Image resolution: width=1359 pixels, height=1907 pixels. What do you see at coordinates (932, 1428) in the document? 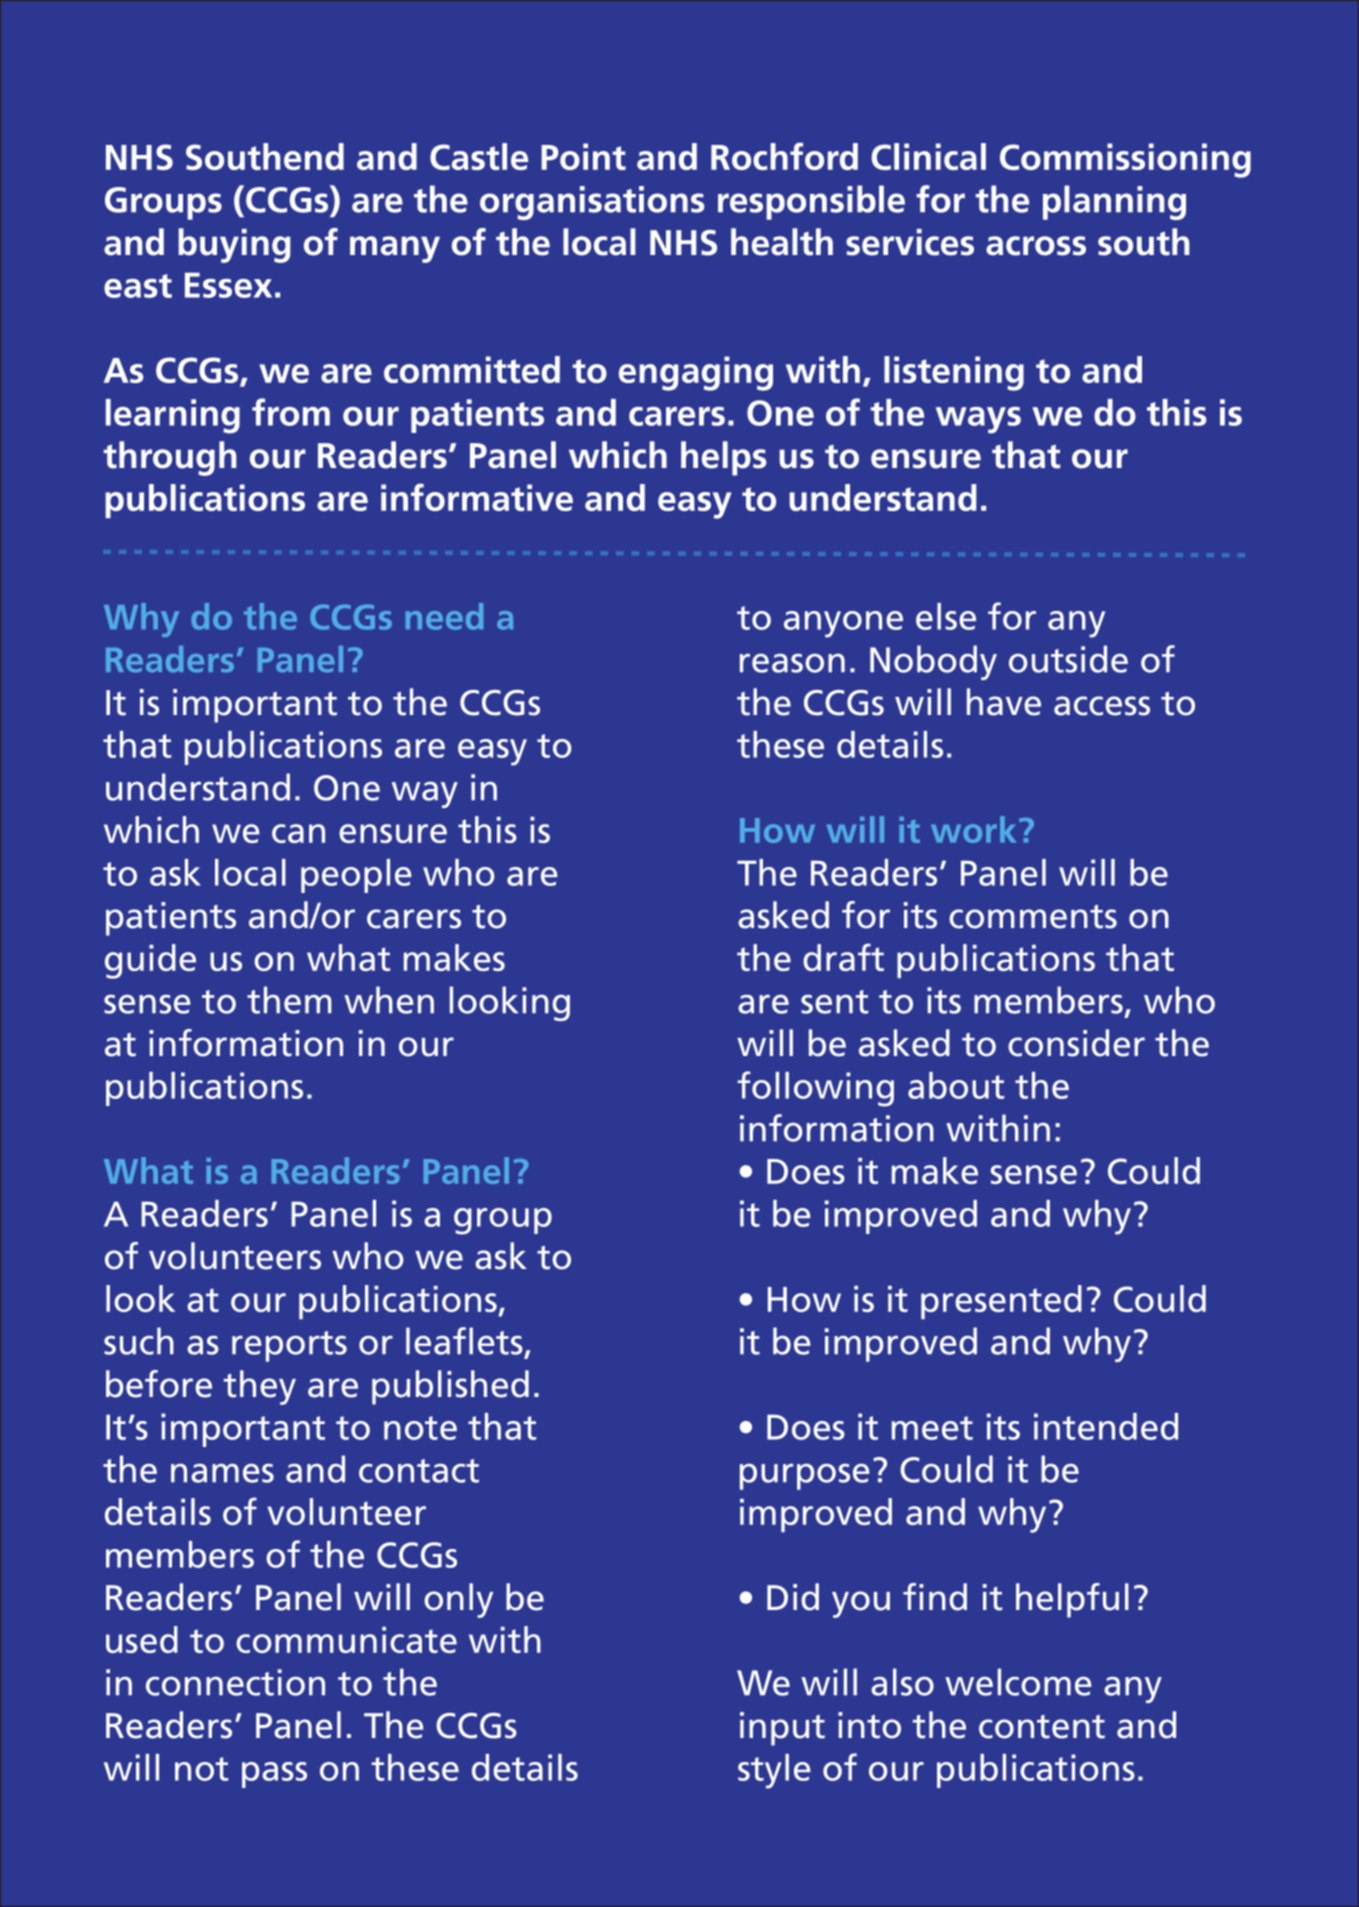
I see `meet` at bounding box center [932, 1428].
